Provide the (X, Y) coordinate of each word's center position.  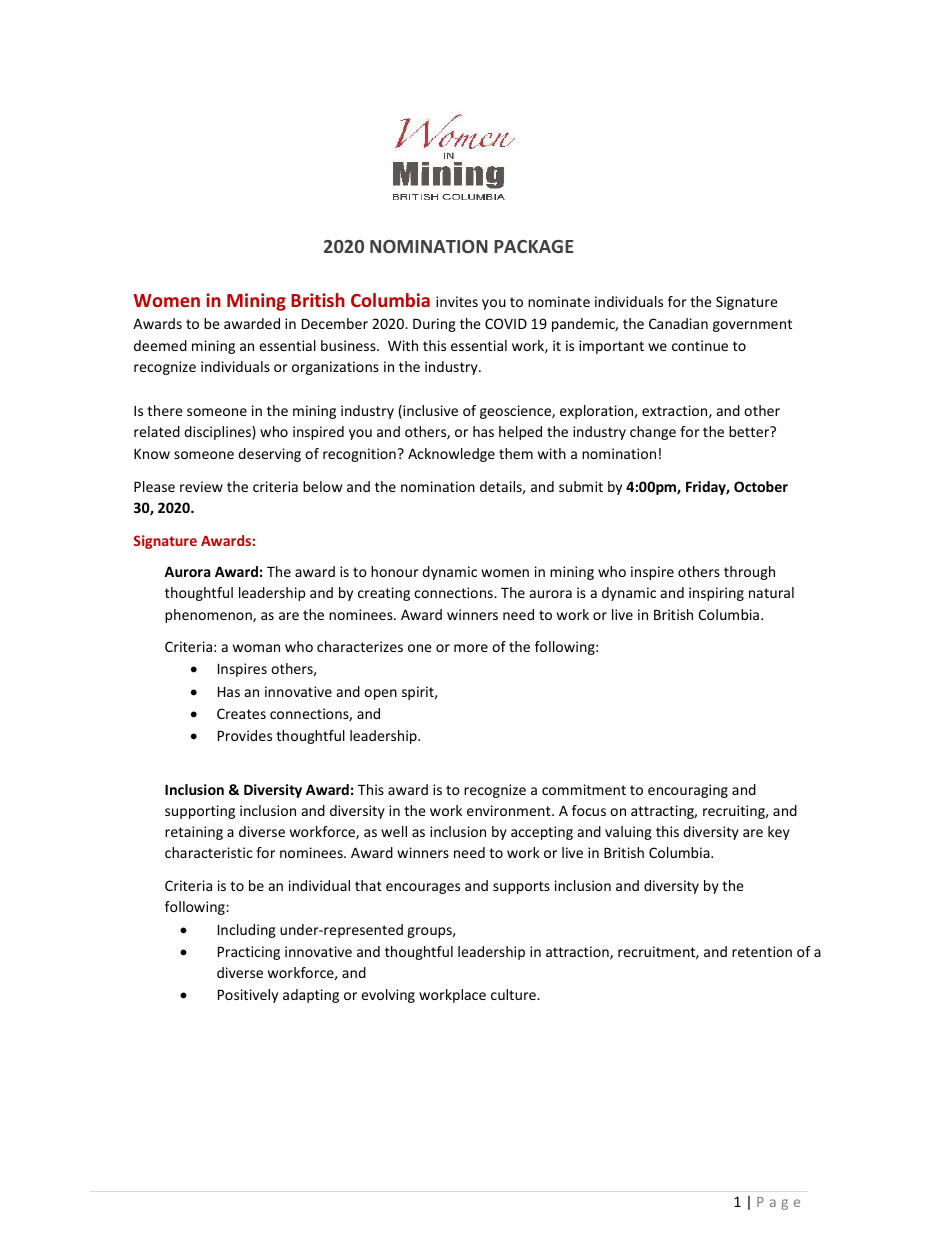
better (750, 431)
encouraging (688, 791)
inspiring (716, 594)
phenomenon (209, 616)
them (516, 453)
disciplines (218, 433)
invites (457, 301)
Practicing (249, 953)
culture (514, 994)
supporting (200, 812)
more (471, 648)
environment (510, 810)
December (335, 323)
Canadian (678, 323)
